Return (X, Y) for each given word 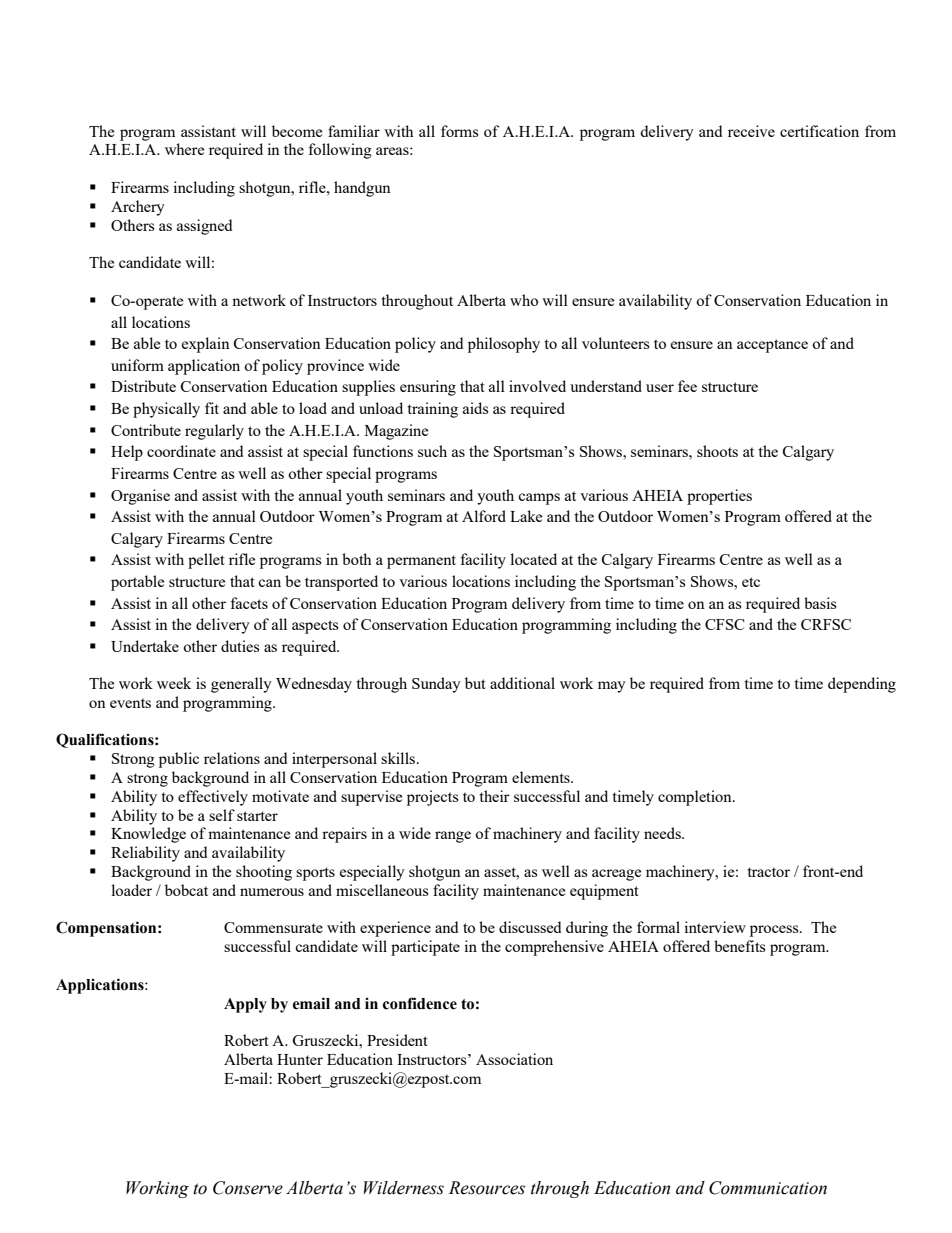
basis (820, 603)
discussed (530, 927)
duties (240, 646)
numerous (272, 892)
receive (751, 131)
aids (476, 408)
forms (460, 131)
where (184, 149)
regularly (214, 432)
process (775, 931)
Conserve (248, 1188)
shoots (717, 451)
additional (522, 683)
